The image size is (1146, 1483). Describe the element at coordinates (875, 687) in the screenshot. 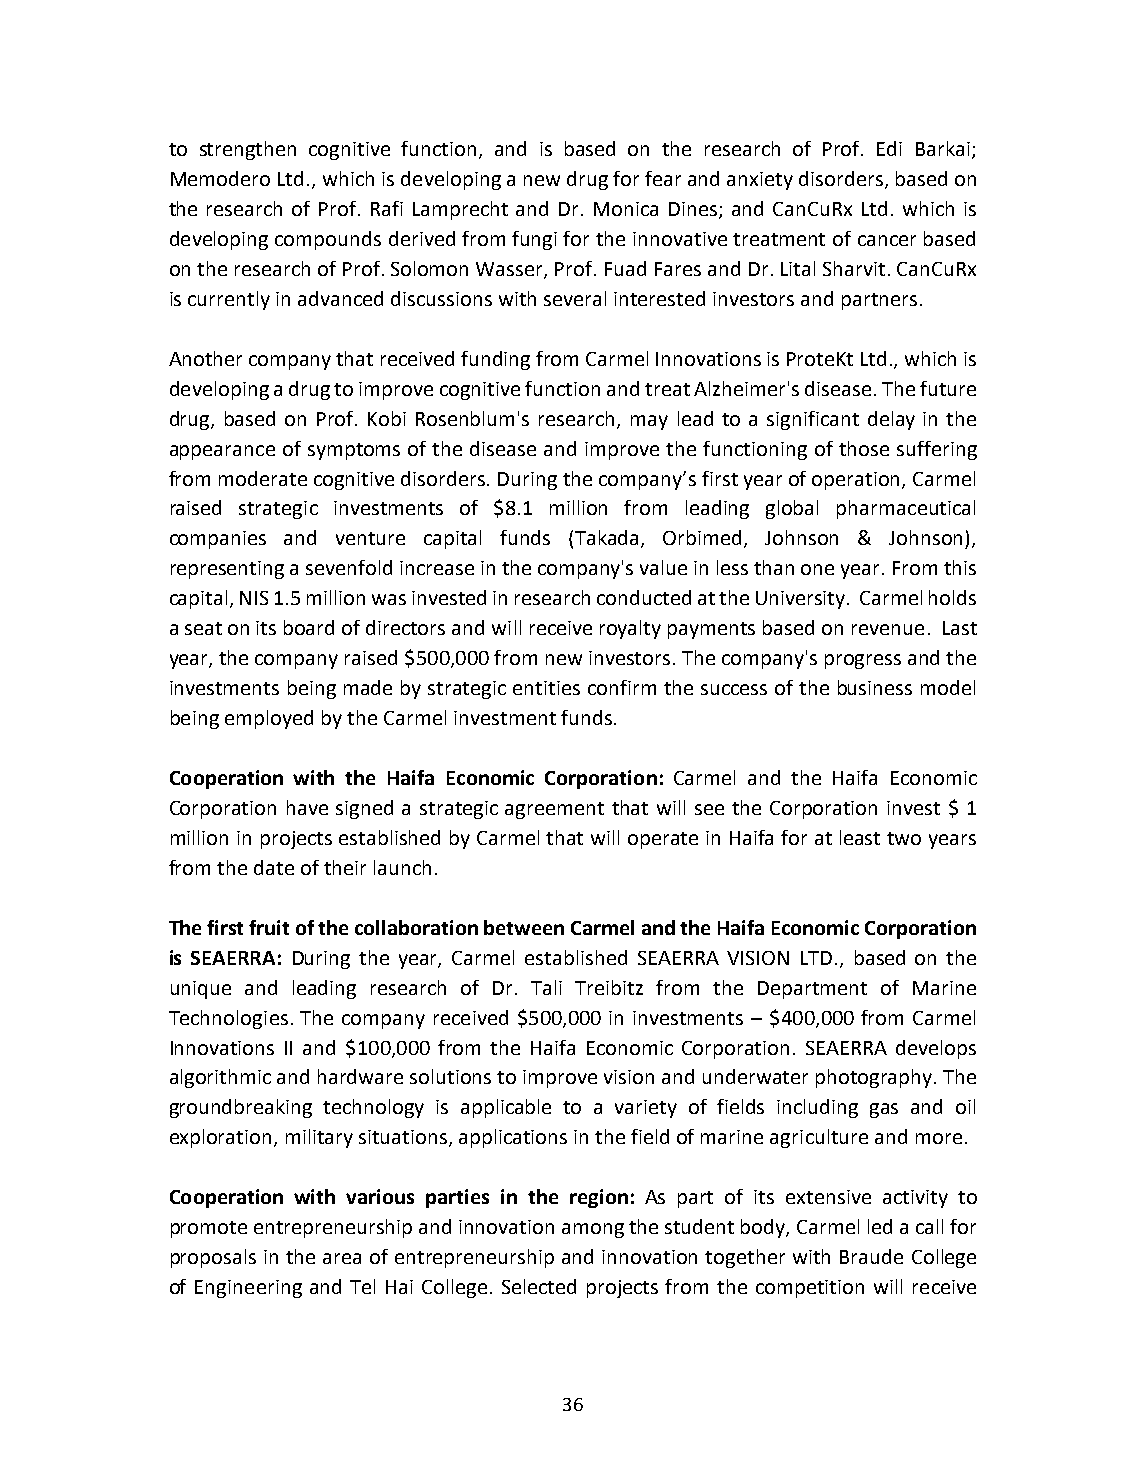

I see `business` at that location.
